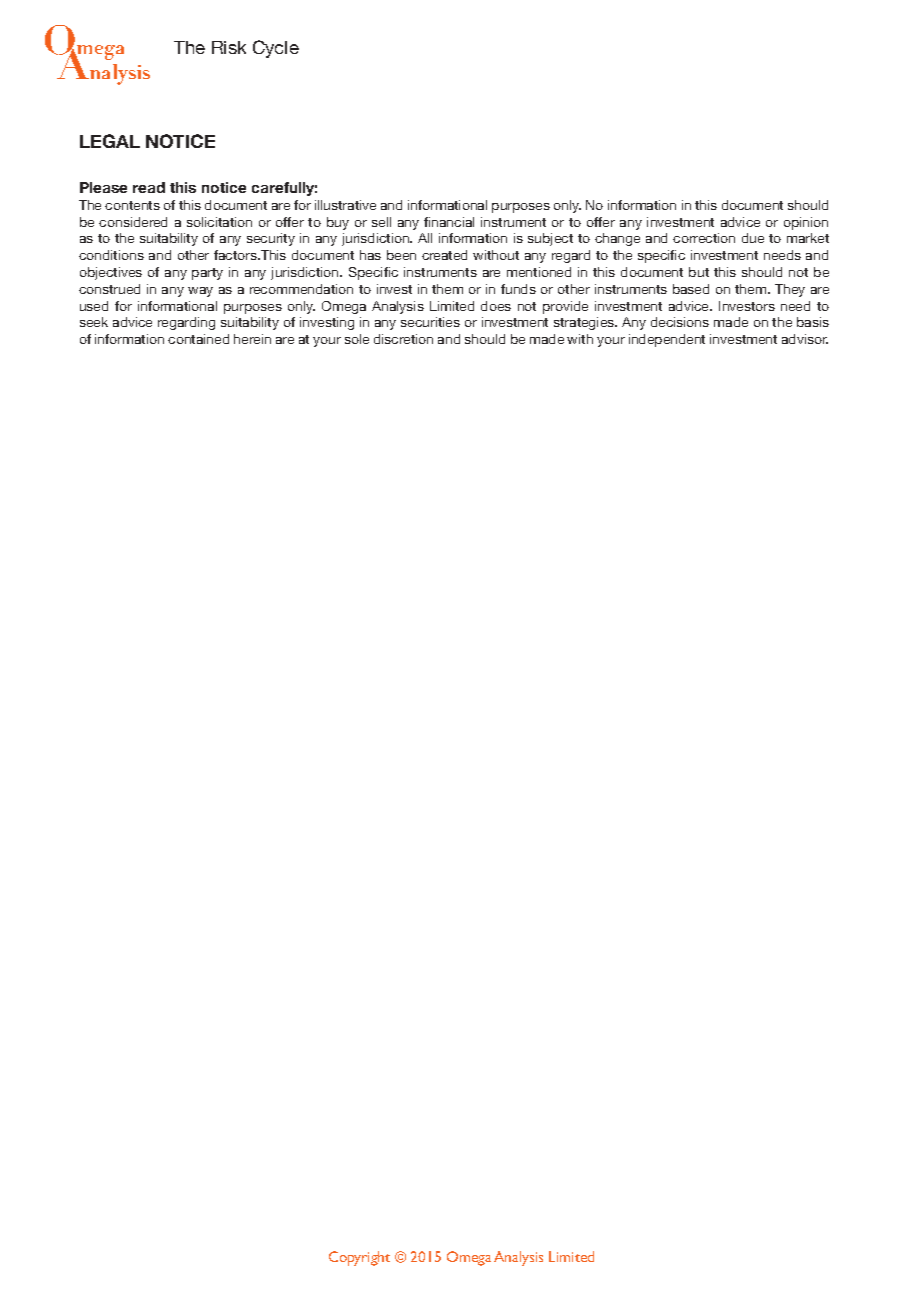 The image size is (924, 1308). I want to click on opinion, so click(806, 223).
